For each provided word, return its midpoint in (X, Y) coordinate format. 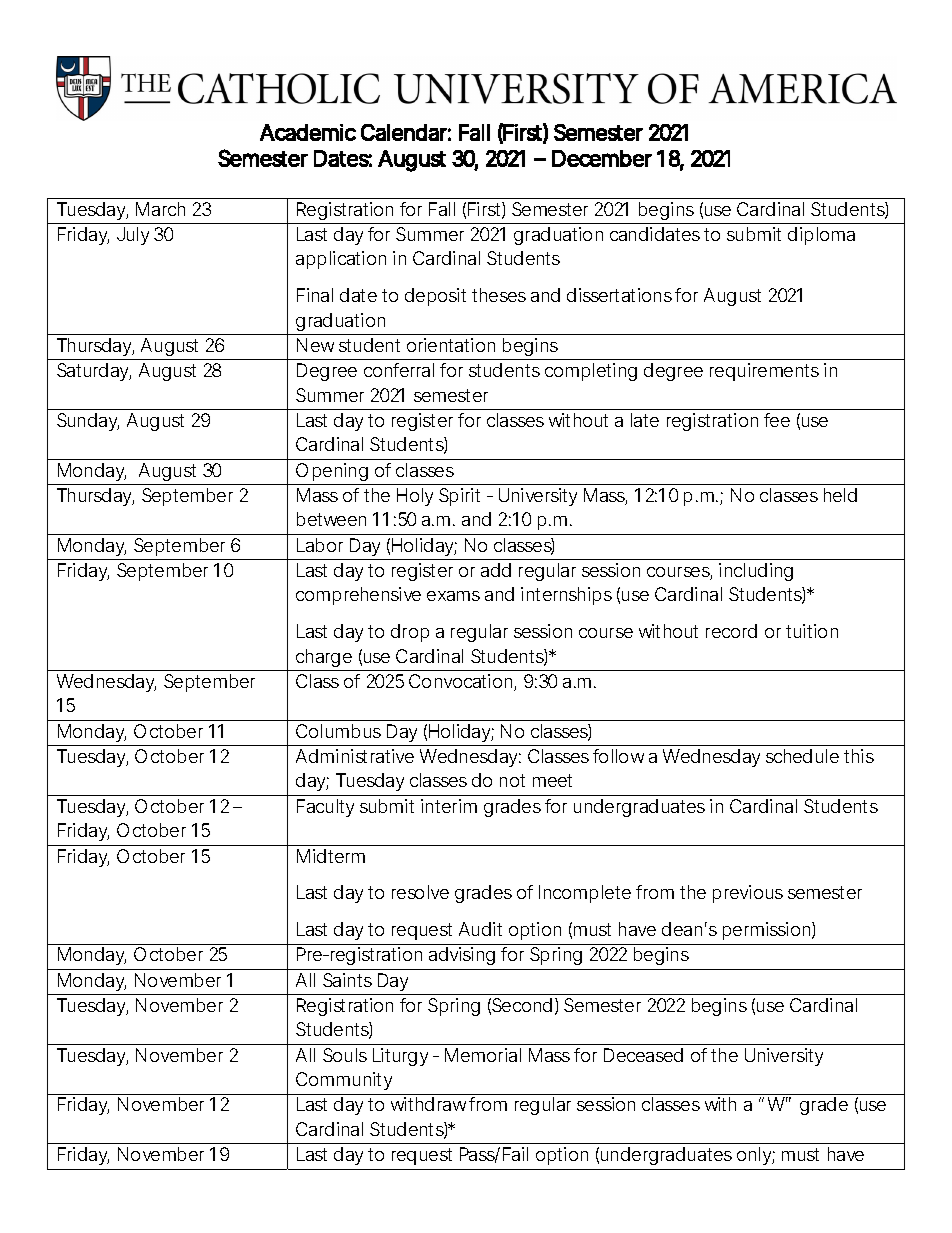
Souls (345, 1055)
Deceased (643, 1055)
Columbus (338, 731)
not (512, 780)
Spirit (459, 497)
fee (777, 420)
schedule (802, 756)
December (602, 158)
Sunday (88, 422)
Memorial (483, 1055)
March (160, 209)
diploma (821, 236)
